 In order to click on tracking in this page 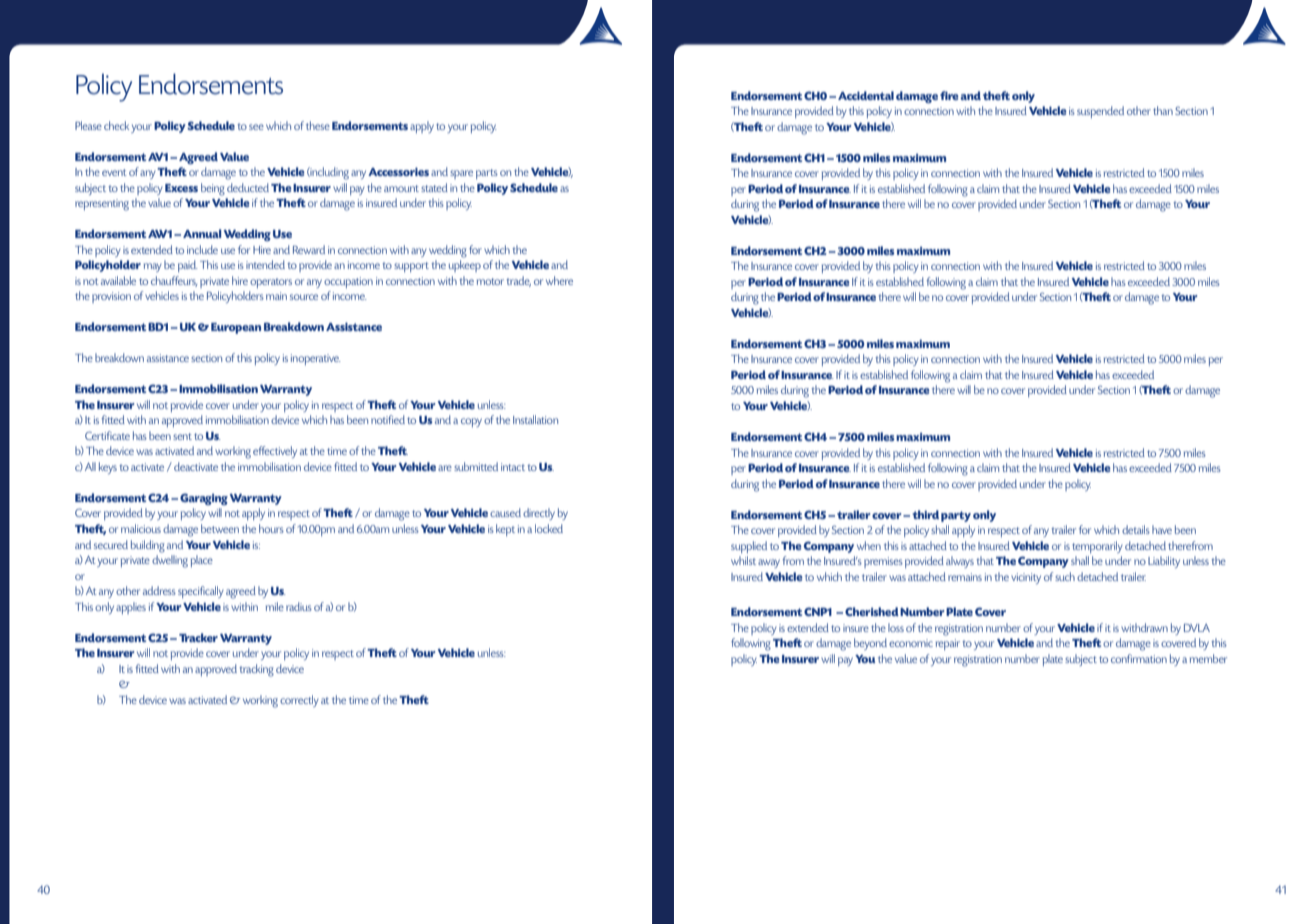, I will do `click(256, 670)`.
